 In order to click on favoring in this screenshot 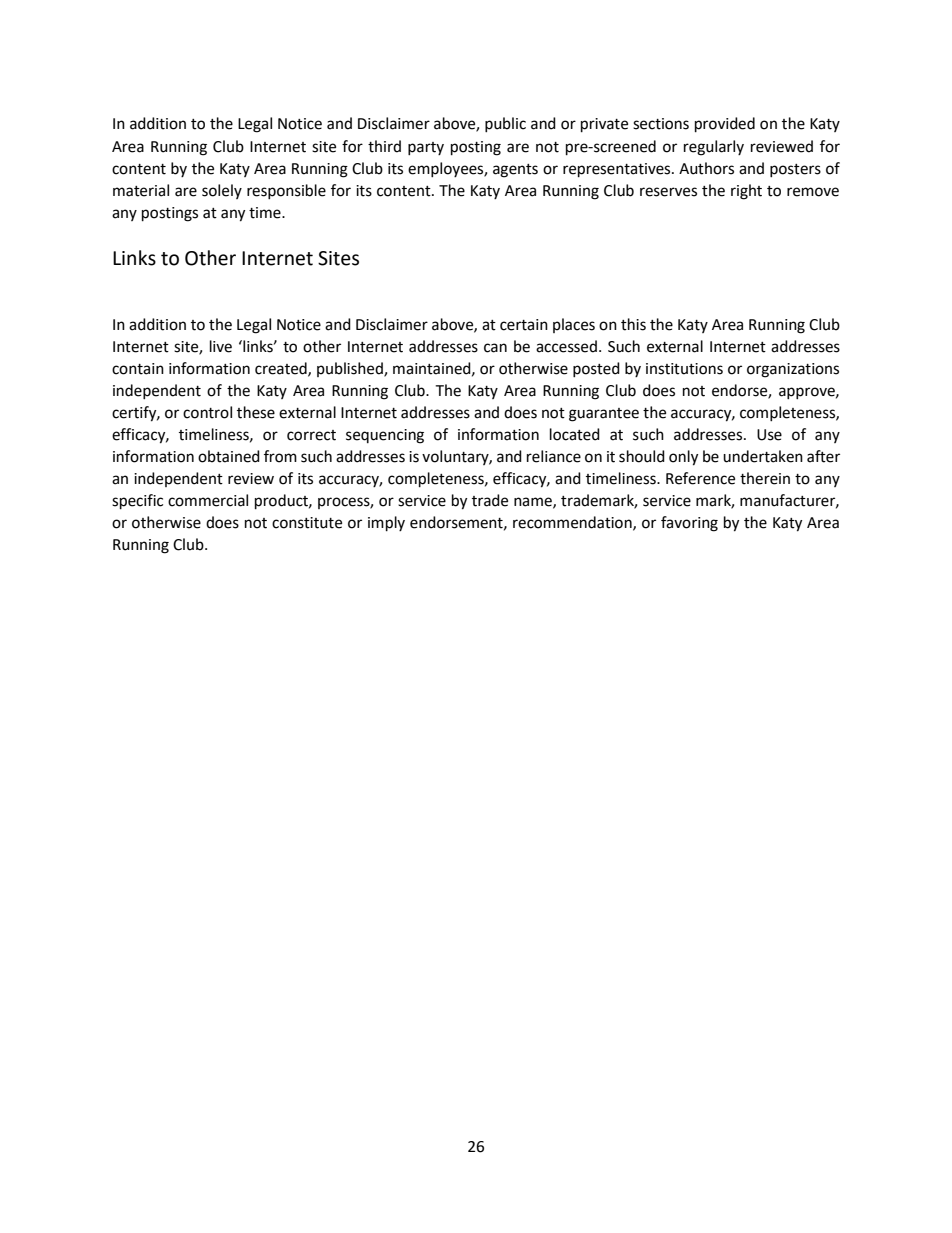, I will do `click(689, 524)`.
